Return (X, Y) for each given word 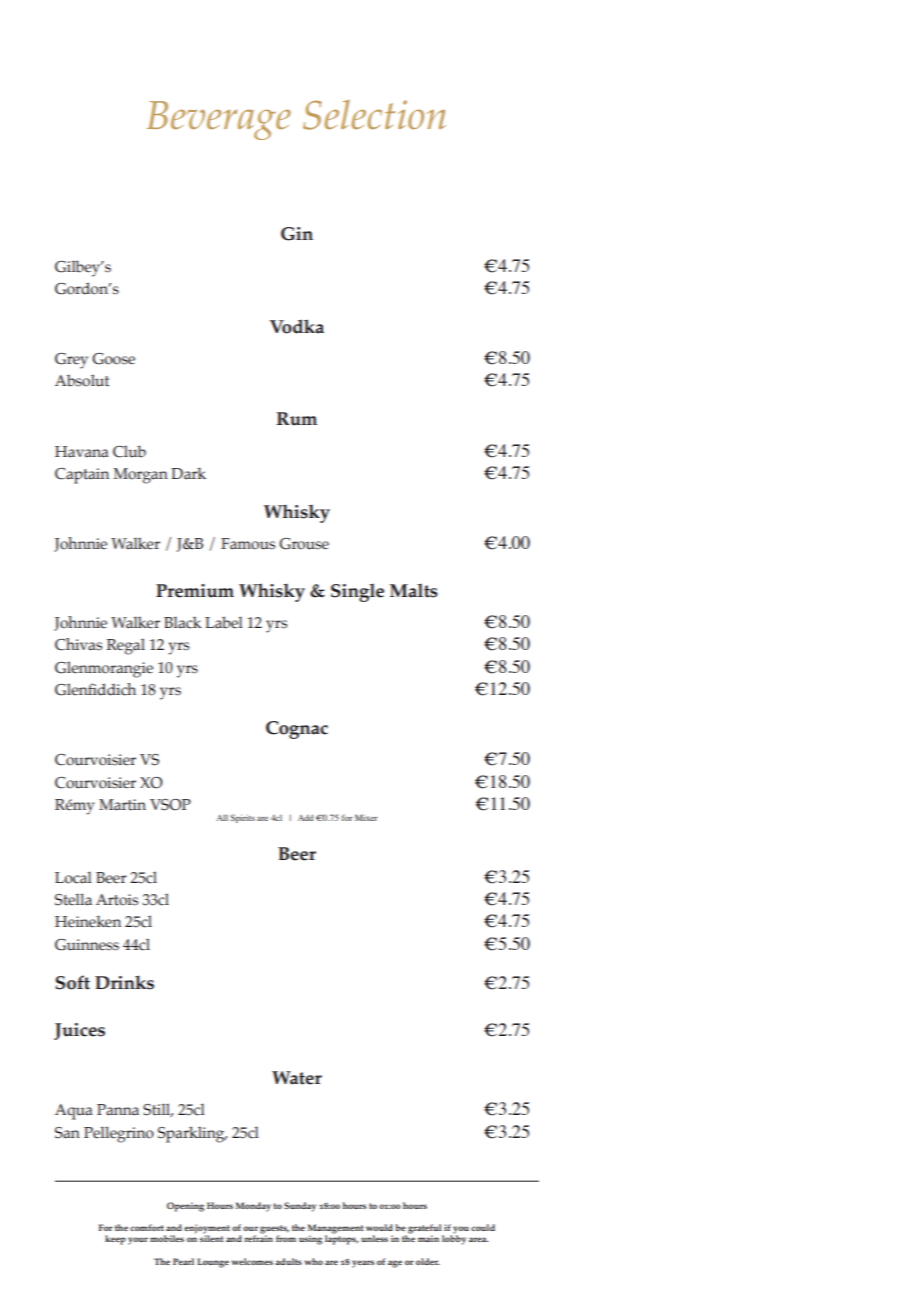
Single (357, 593)
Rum (296, 419)
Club (129, 451)
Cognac (297, 730)
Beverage (219, 120)
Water (297, 1078)
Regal (126, 646)
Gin (297, 234)
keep (115, 1240)
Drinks (124, 982)
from (286, 1238)
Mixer (366, 817)
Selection (374, 115)
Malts (414, 591)
